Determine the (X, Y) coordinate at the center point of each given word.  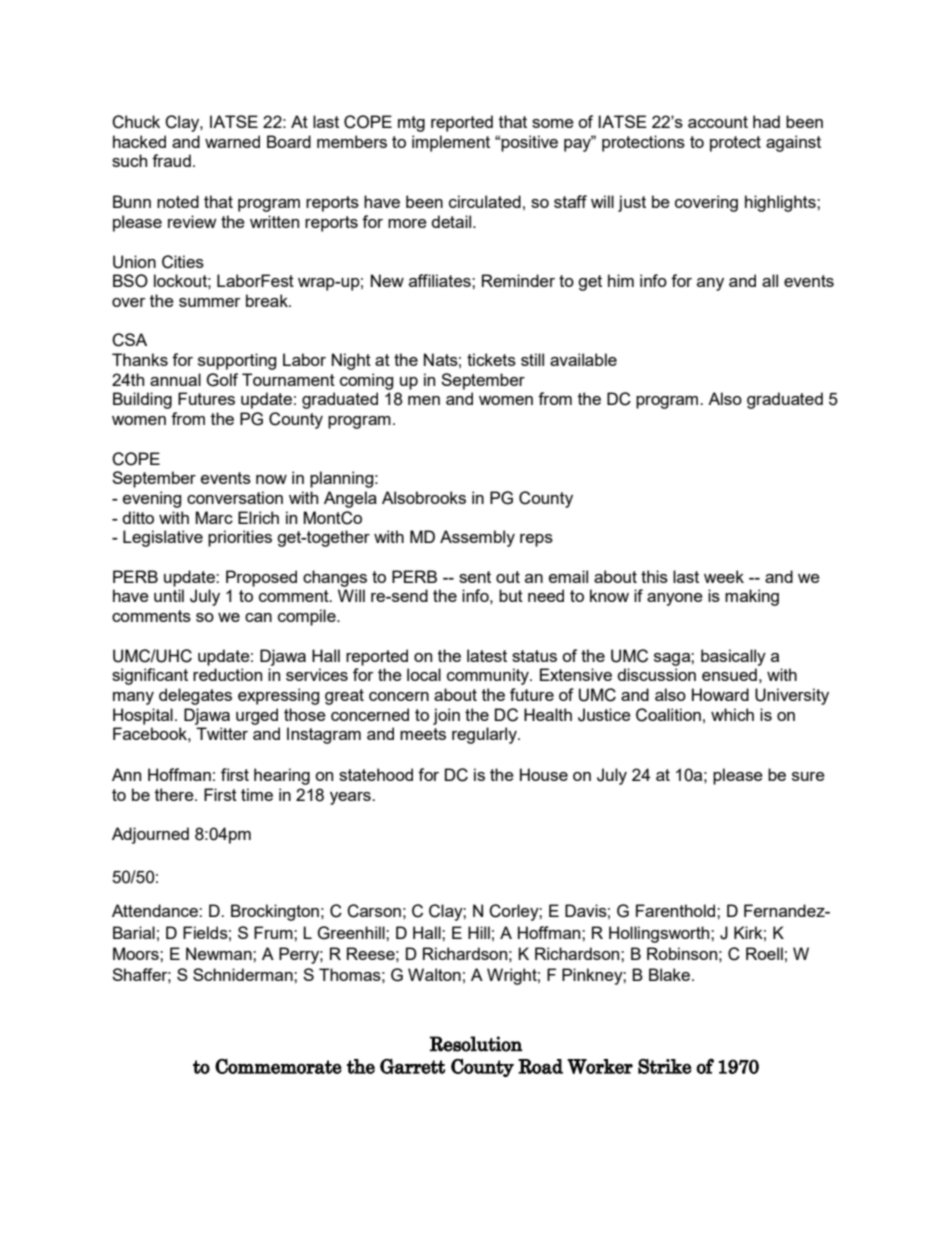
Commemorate (278, 1066)
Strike (665, 1066)
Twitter (222, 733)
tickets (491, 359)
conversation (235, 497)
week (724, 576)
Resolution (476, 1044)
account (718, 122)
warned (232, 141)
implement (451, 143)
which (732, 714)
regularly (485, 735)
